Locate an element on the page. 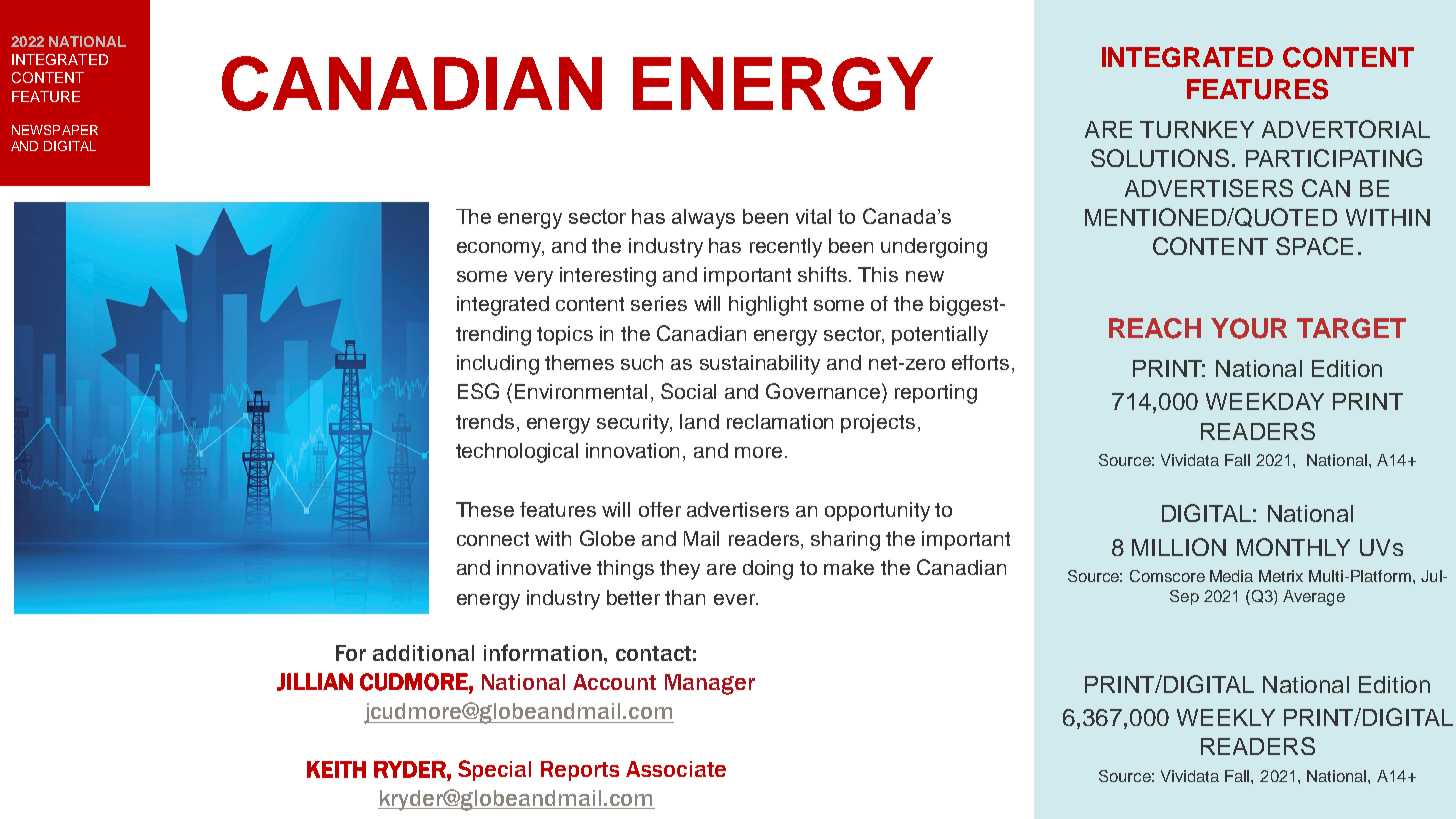 This page has height=819, width=1456. sharing is located at coordinates (845, 541).
